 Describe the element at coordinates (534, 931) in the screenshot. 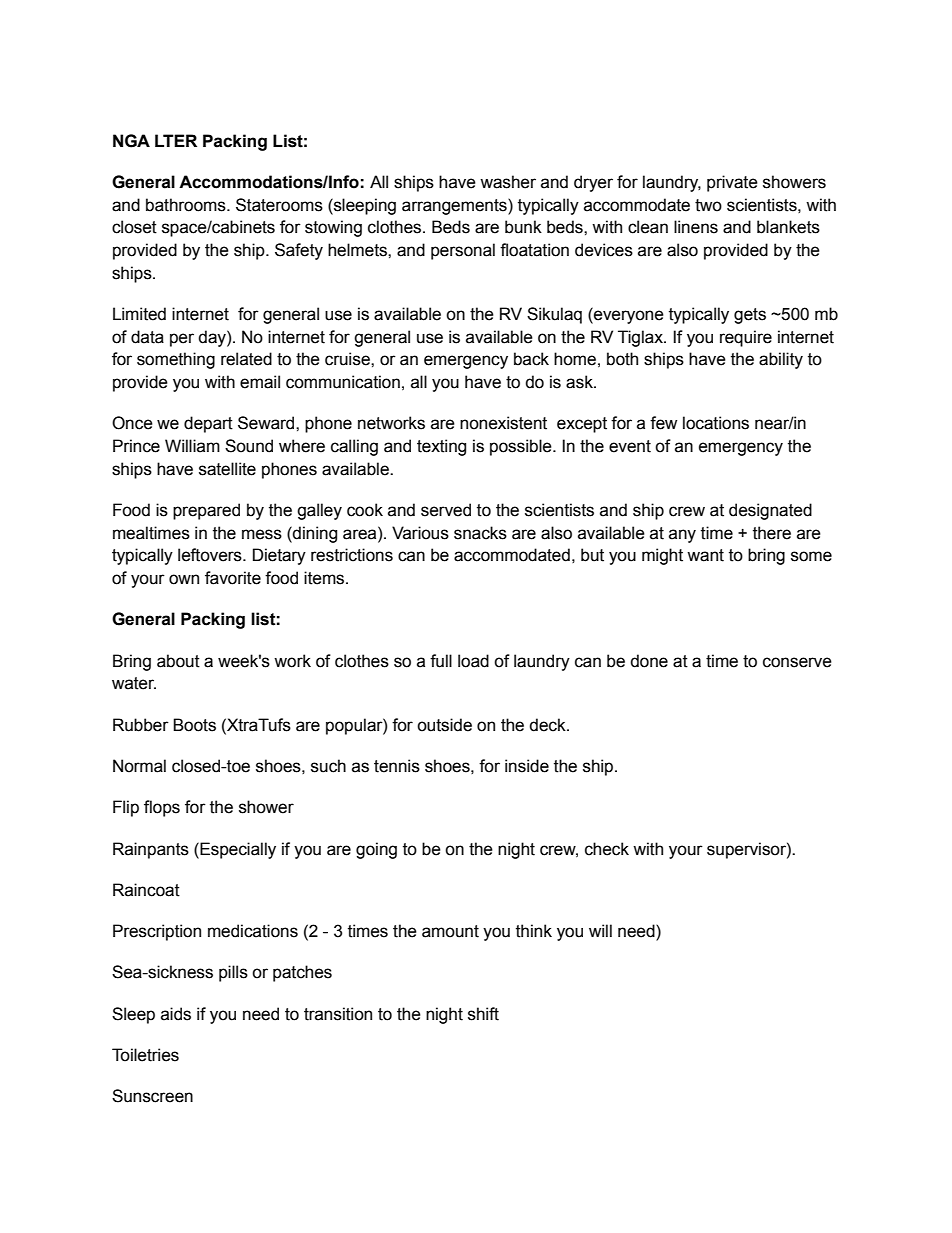

I see `think` at that location.
